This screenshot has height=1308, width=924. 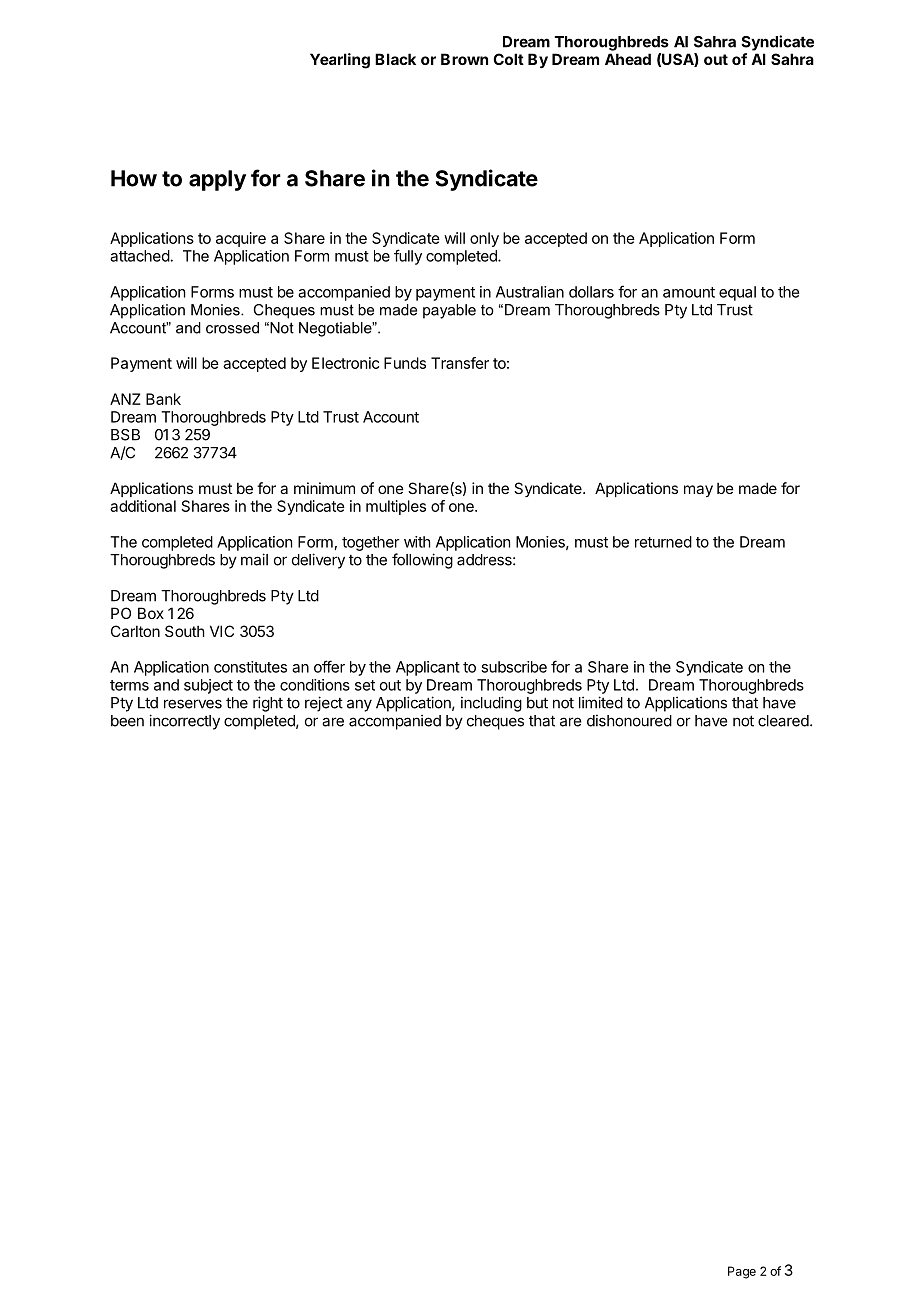 I want to click on dishonoured, so click(x=629, y=720).
